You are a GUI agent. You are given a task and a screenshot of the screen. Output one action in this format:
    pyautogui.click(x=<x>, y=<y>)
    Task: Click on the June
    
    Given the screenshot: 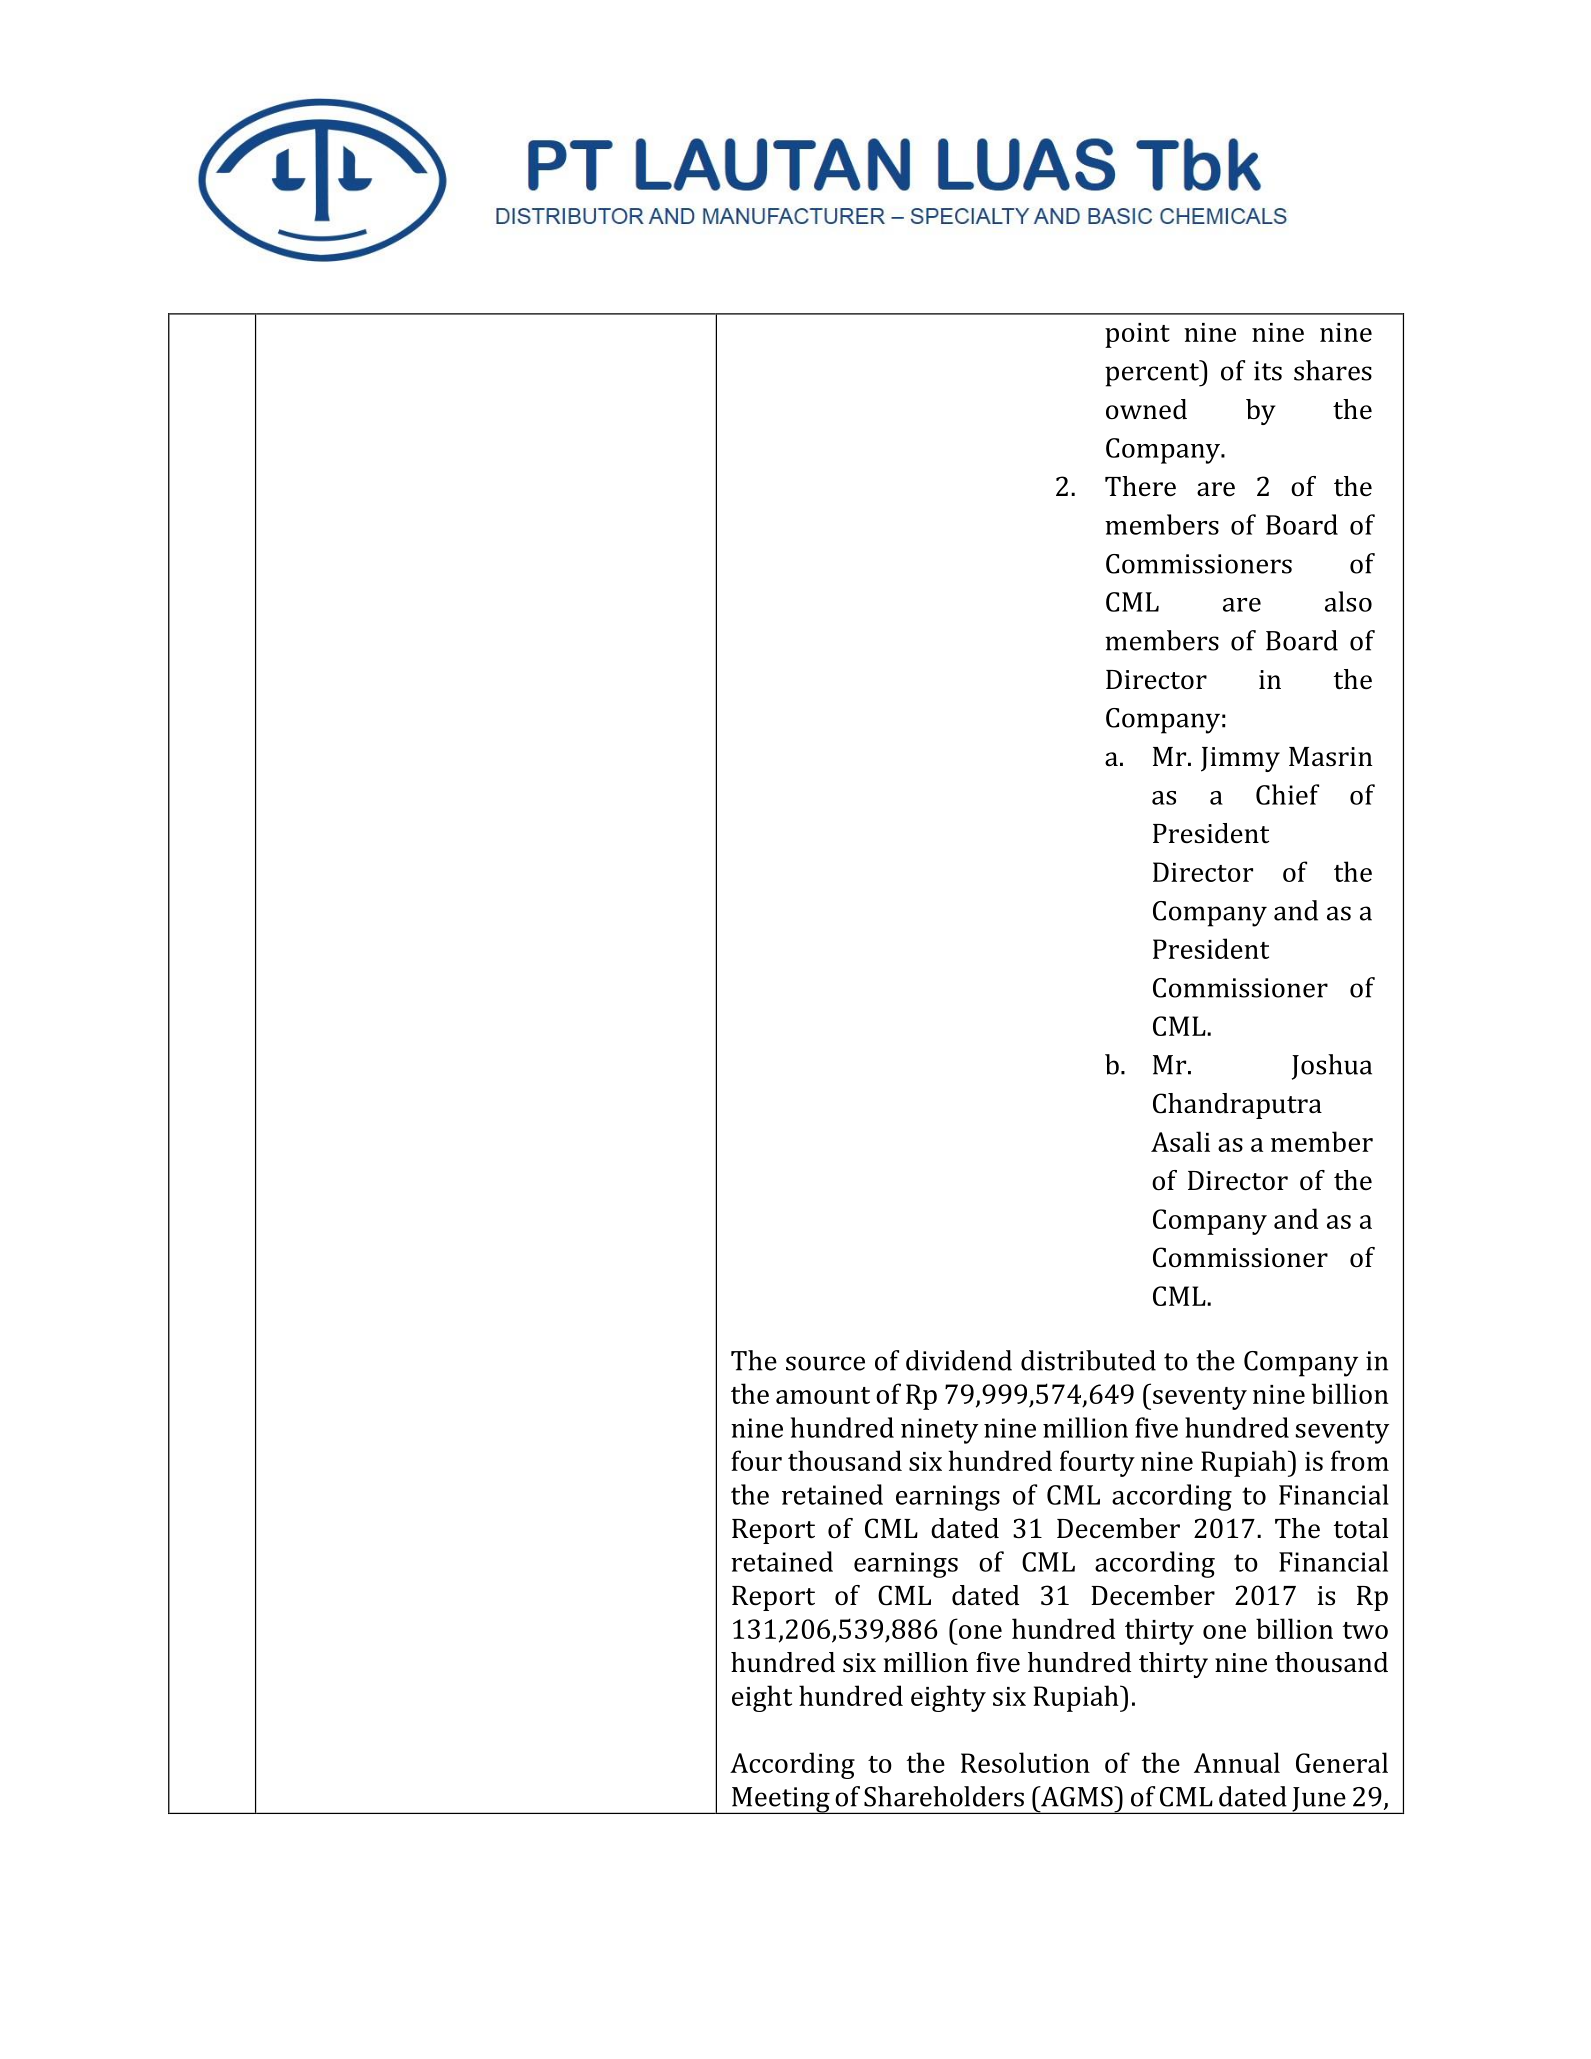 What is the action you would take?
    pyautogui.click(x=1319, y=1800)
